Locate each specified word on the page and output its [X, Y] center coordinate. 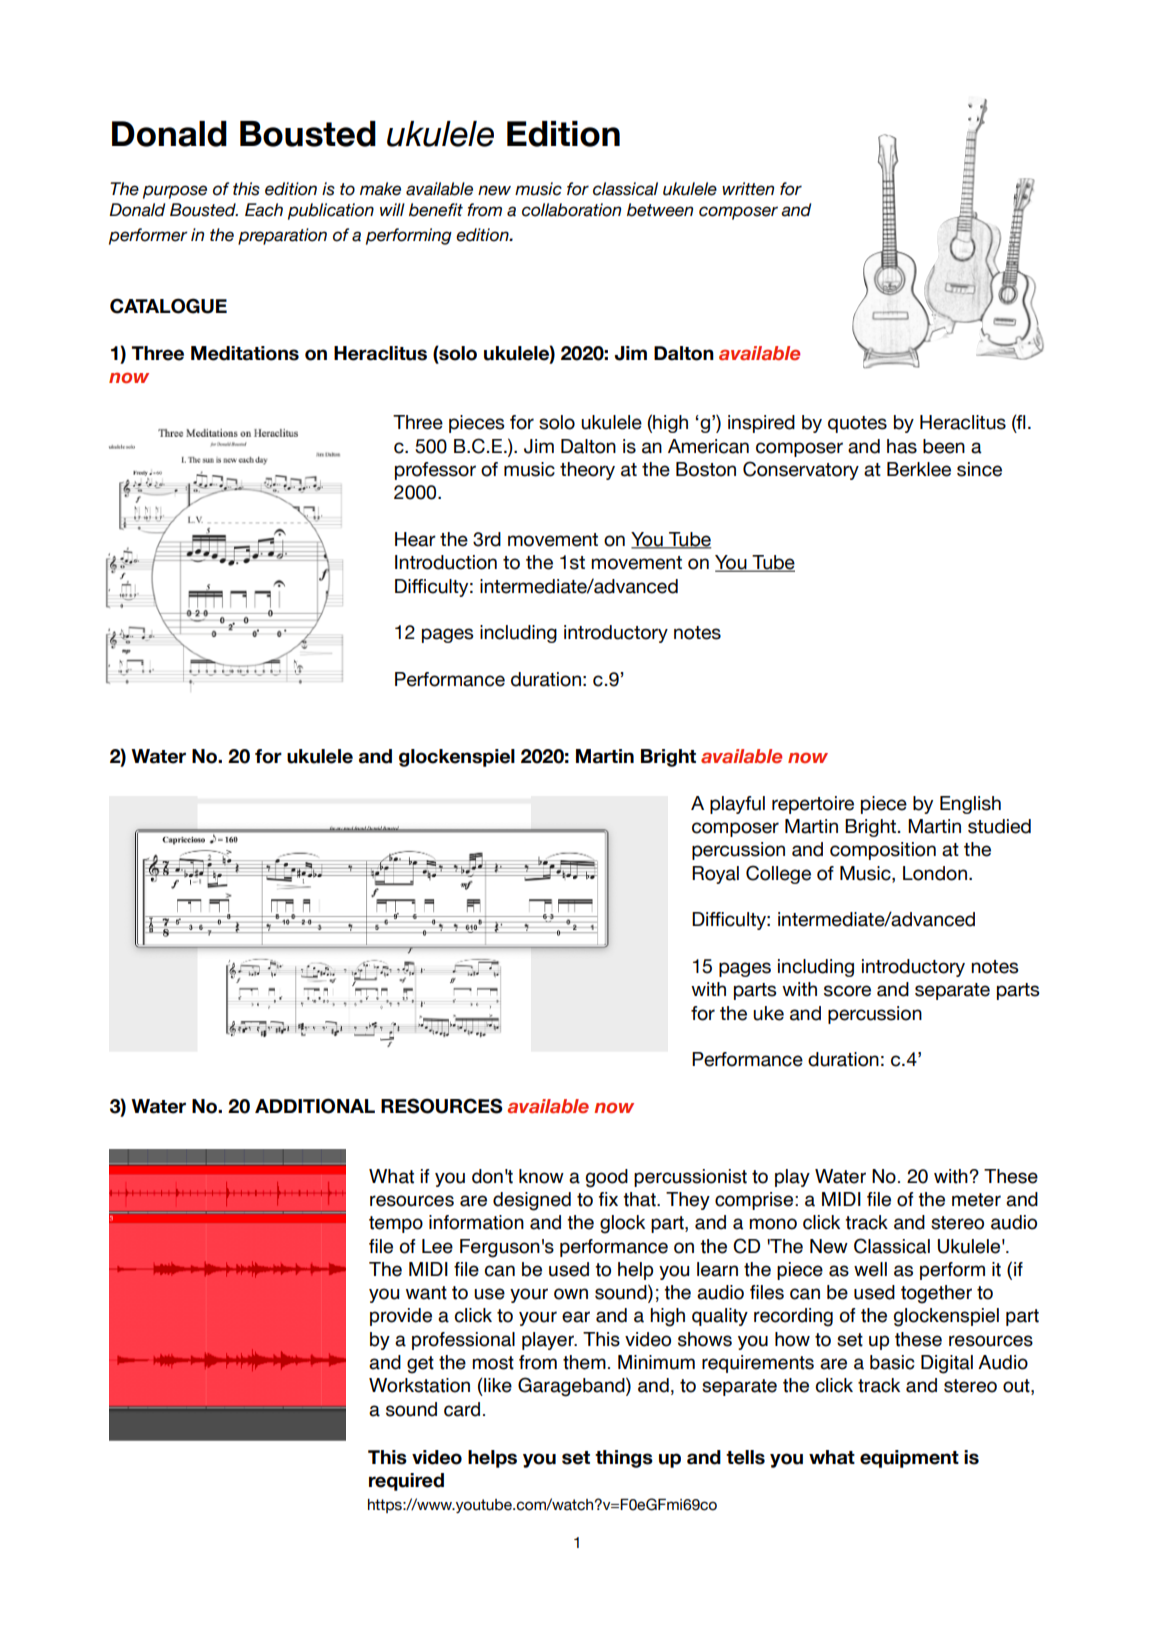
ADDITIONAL [315, 1106]
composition [883, 851]
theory [587, 471]
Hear [415, 539]
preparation [282, 236]
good [607, 1178]
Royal [715, 875]
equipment [909, 1459]
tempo [396, 1224]
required [406, 1482]
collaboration [571, 210]
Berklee [919, 469]
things [624, 1459]
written [748, 189]
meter [976, 1200]
